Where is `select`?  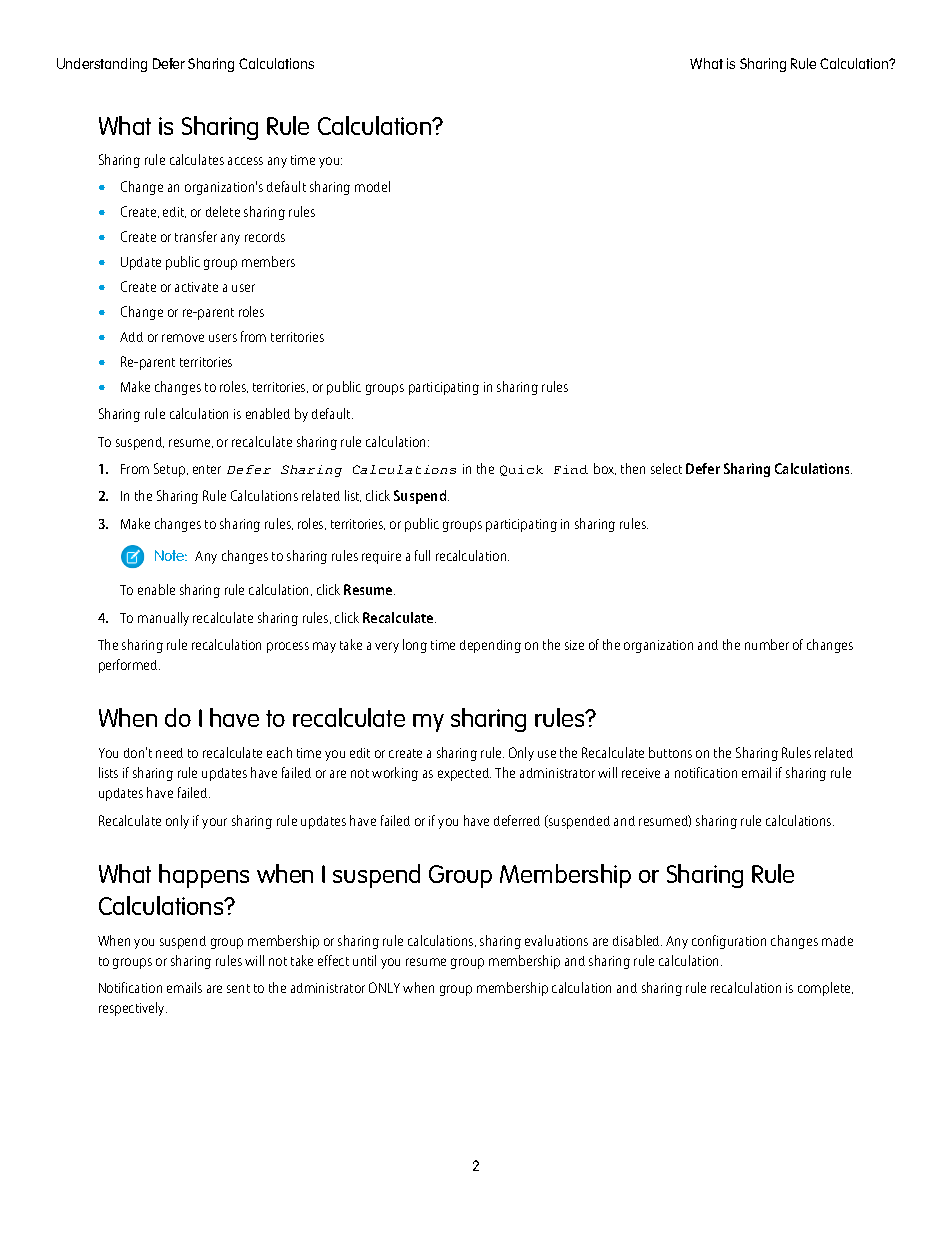
select is located at coordinates (666, 468).
